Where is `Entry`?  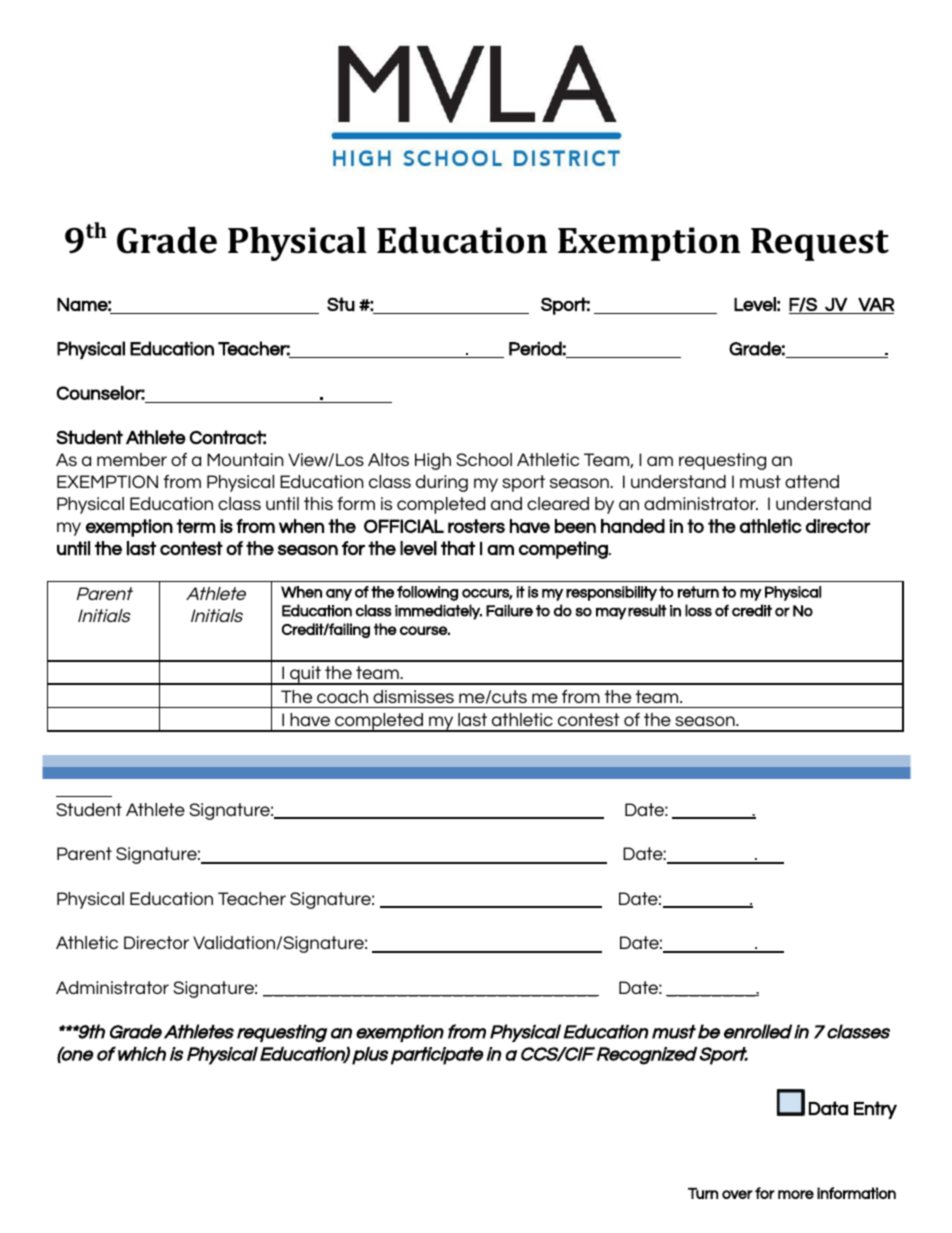
Entry is located at coordinates (875, 1110).
